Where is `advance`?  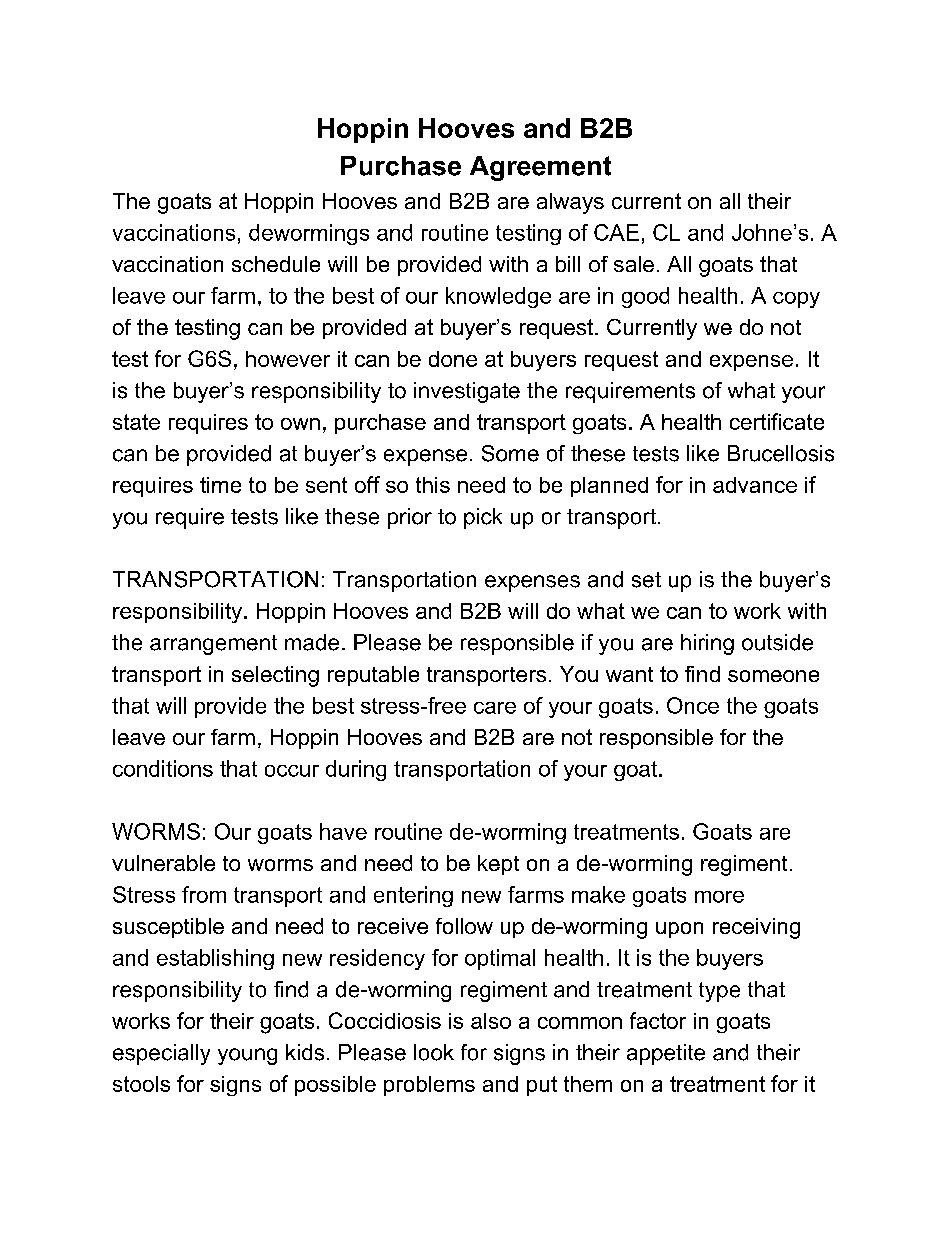
advance is located at coordinates (755, 485).
